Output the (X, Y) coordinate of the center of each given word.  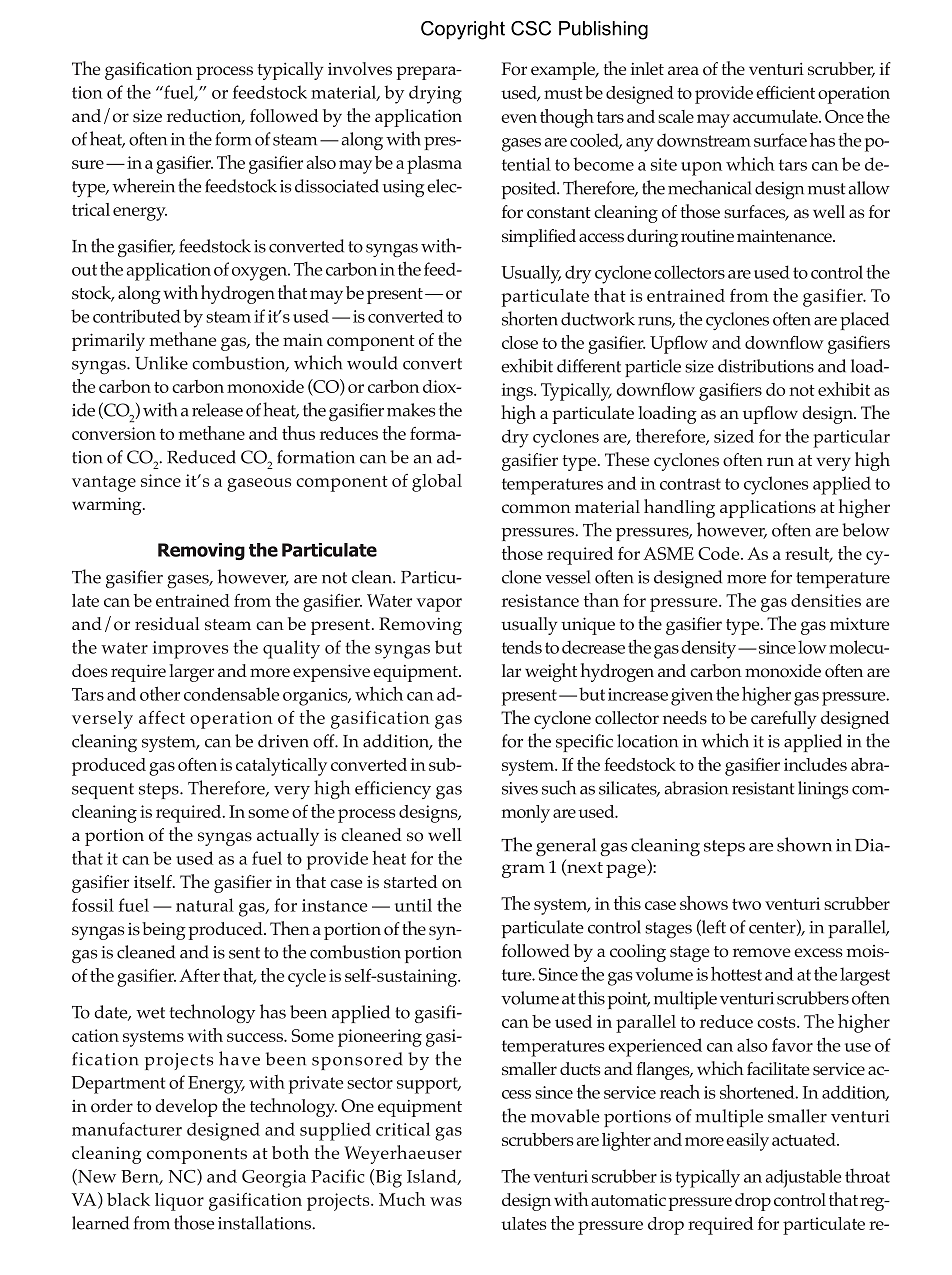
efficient (785, 92)
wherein (143, 185)
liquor (179, 1202)
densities (826, 600)
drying (435, 94)
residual (167, 623)
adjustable (803, 1178)
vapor (439, 605)
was (446, 1201)
